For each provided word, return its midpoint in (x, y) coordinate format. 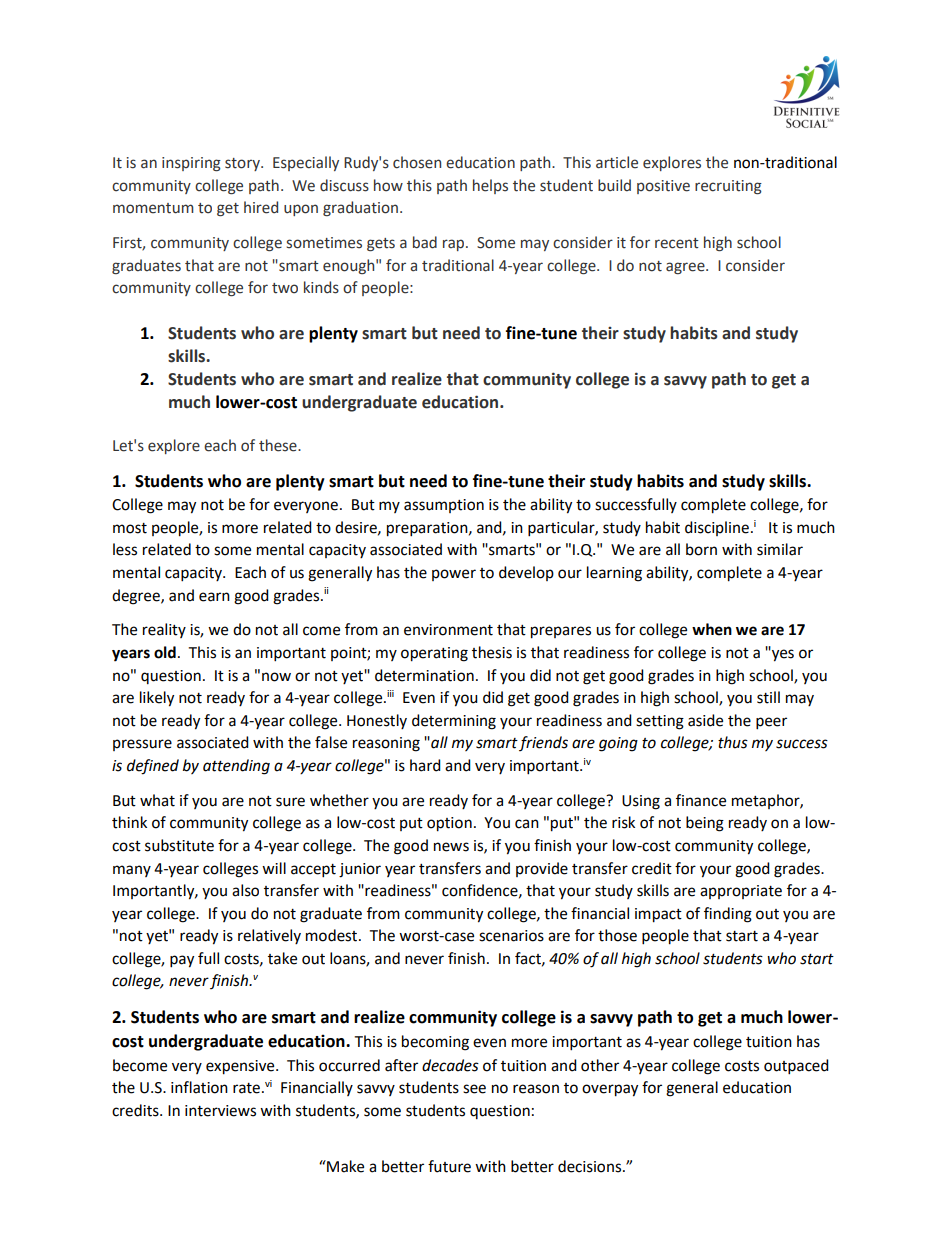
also (245, 890)
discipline (717, 528)
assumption (444, 506)
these (279, 445)
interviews (220, 1111)
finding (728, 915)
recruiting (728, 187)
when (712, 629)
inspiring (191, 164)
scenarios (511, 936)
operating (434, 654)
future (449, 1166)
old (165, 652)
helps (490, 186)
